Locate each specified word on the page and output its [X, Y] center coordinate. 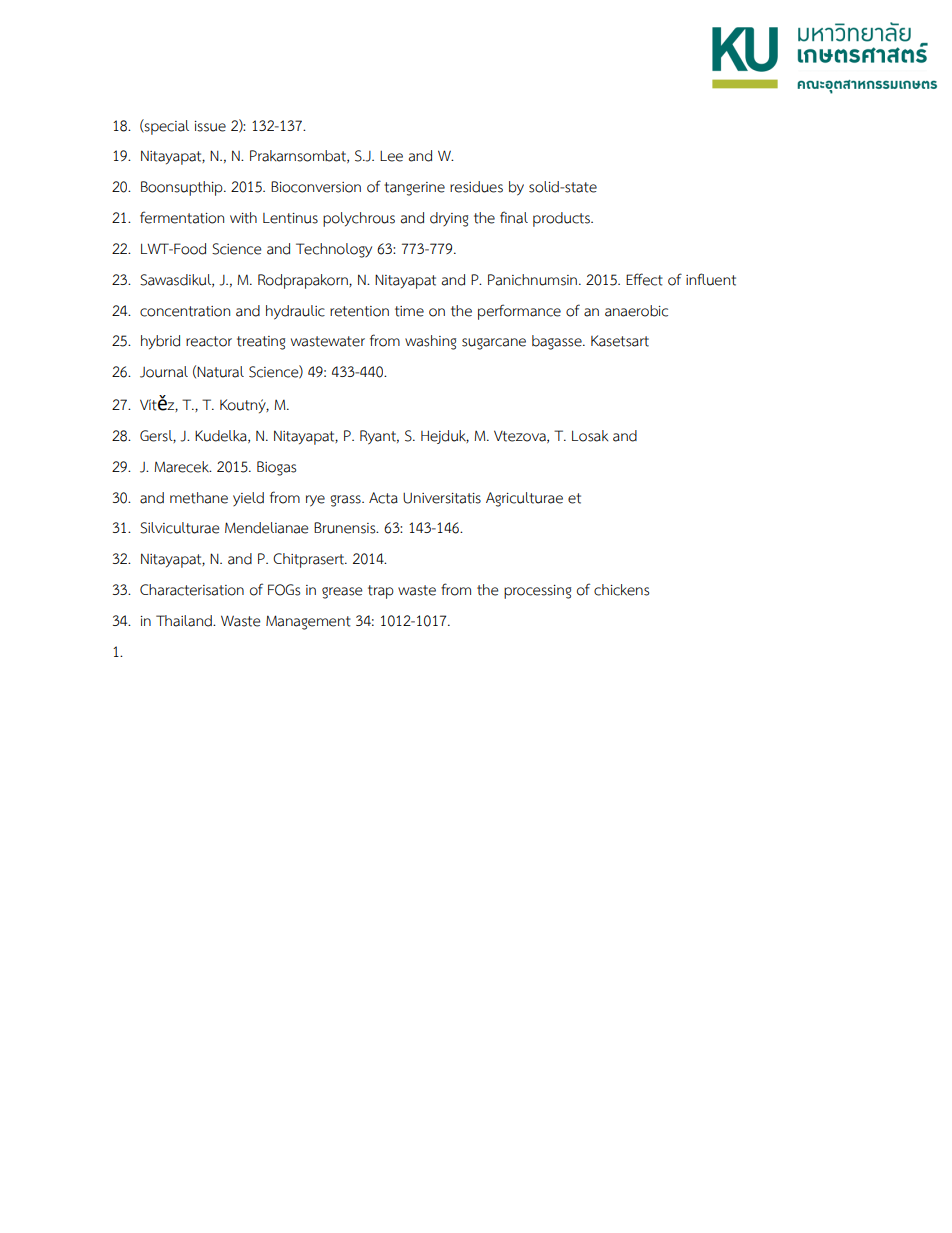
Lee [391, 156]
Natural [220, 372]
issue [210, 126]
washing [430, 342]
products [562, 219]
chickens [621, 590]
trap [381, 592]
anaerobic [636, 311]
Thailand [185, 621]
